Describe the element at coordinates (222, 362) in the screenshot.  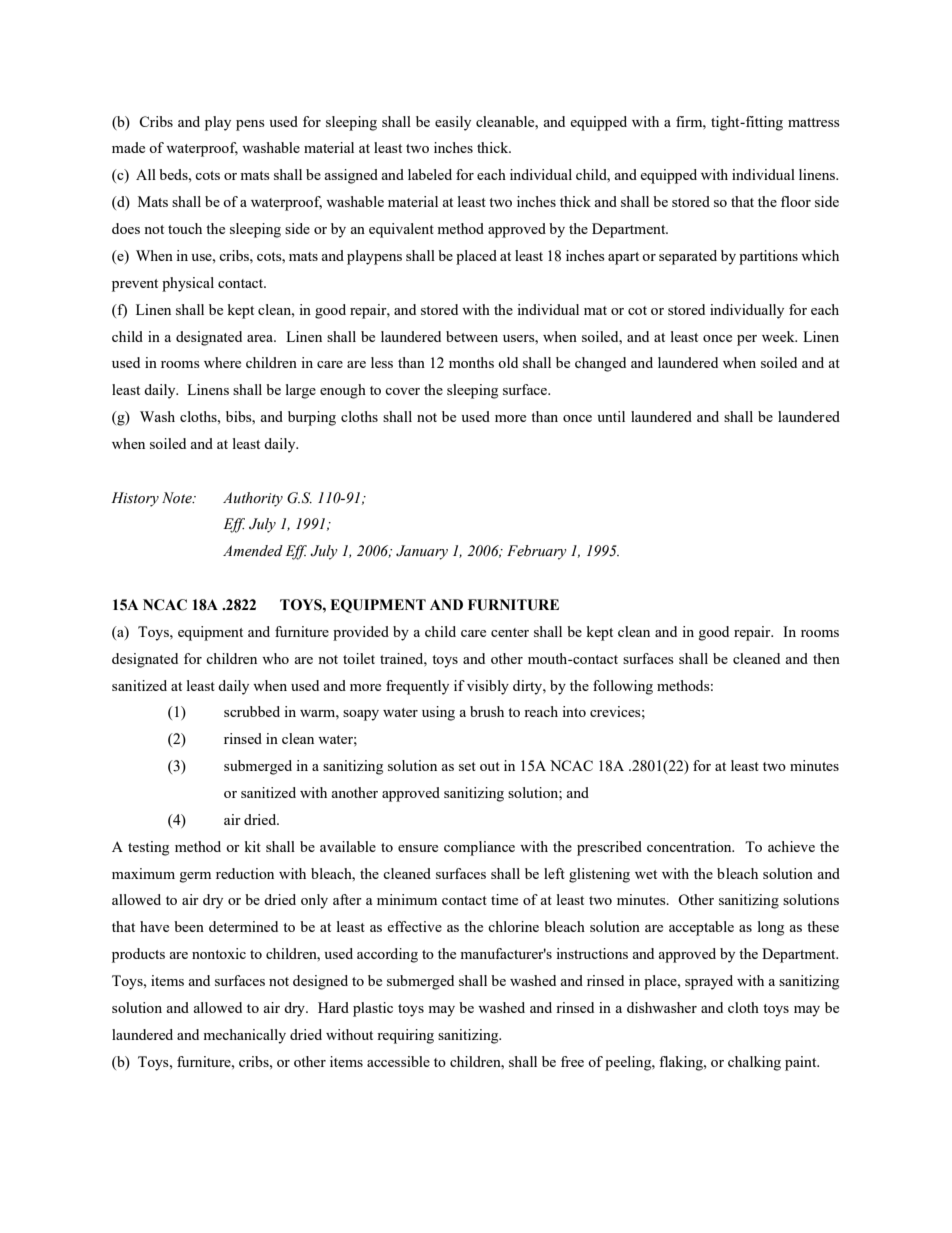
I see `where` at that location.
